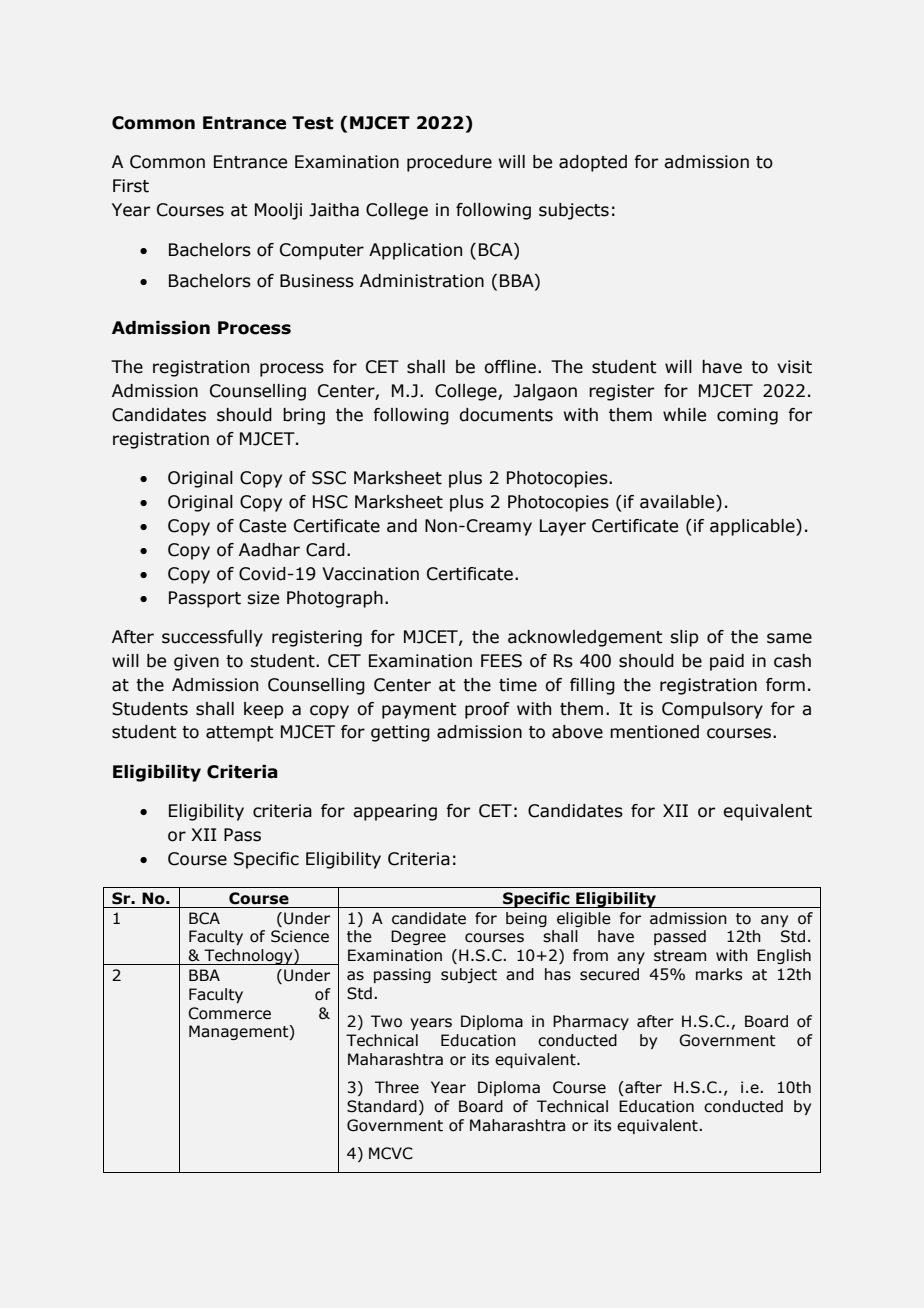 This screenshot has height=1308, width=924. Describe the element at coordinates (510, 367) in the screenshot. I see `offline` at that location.
